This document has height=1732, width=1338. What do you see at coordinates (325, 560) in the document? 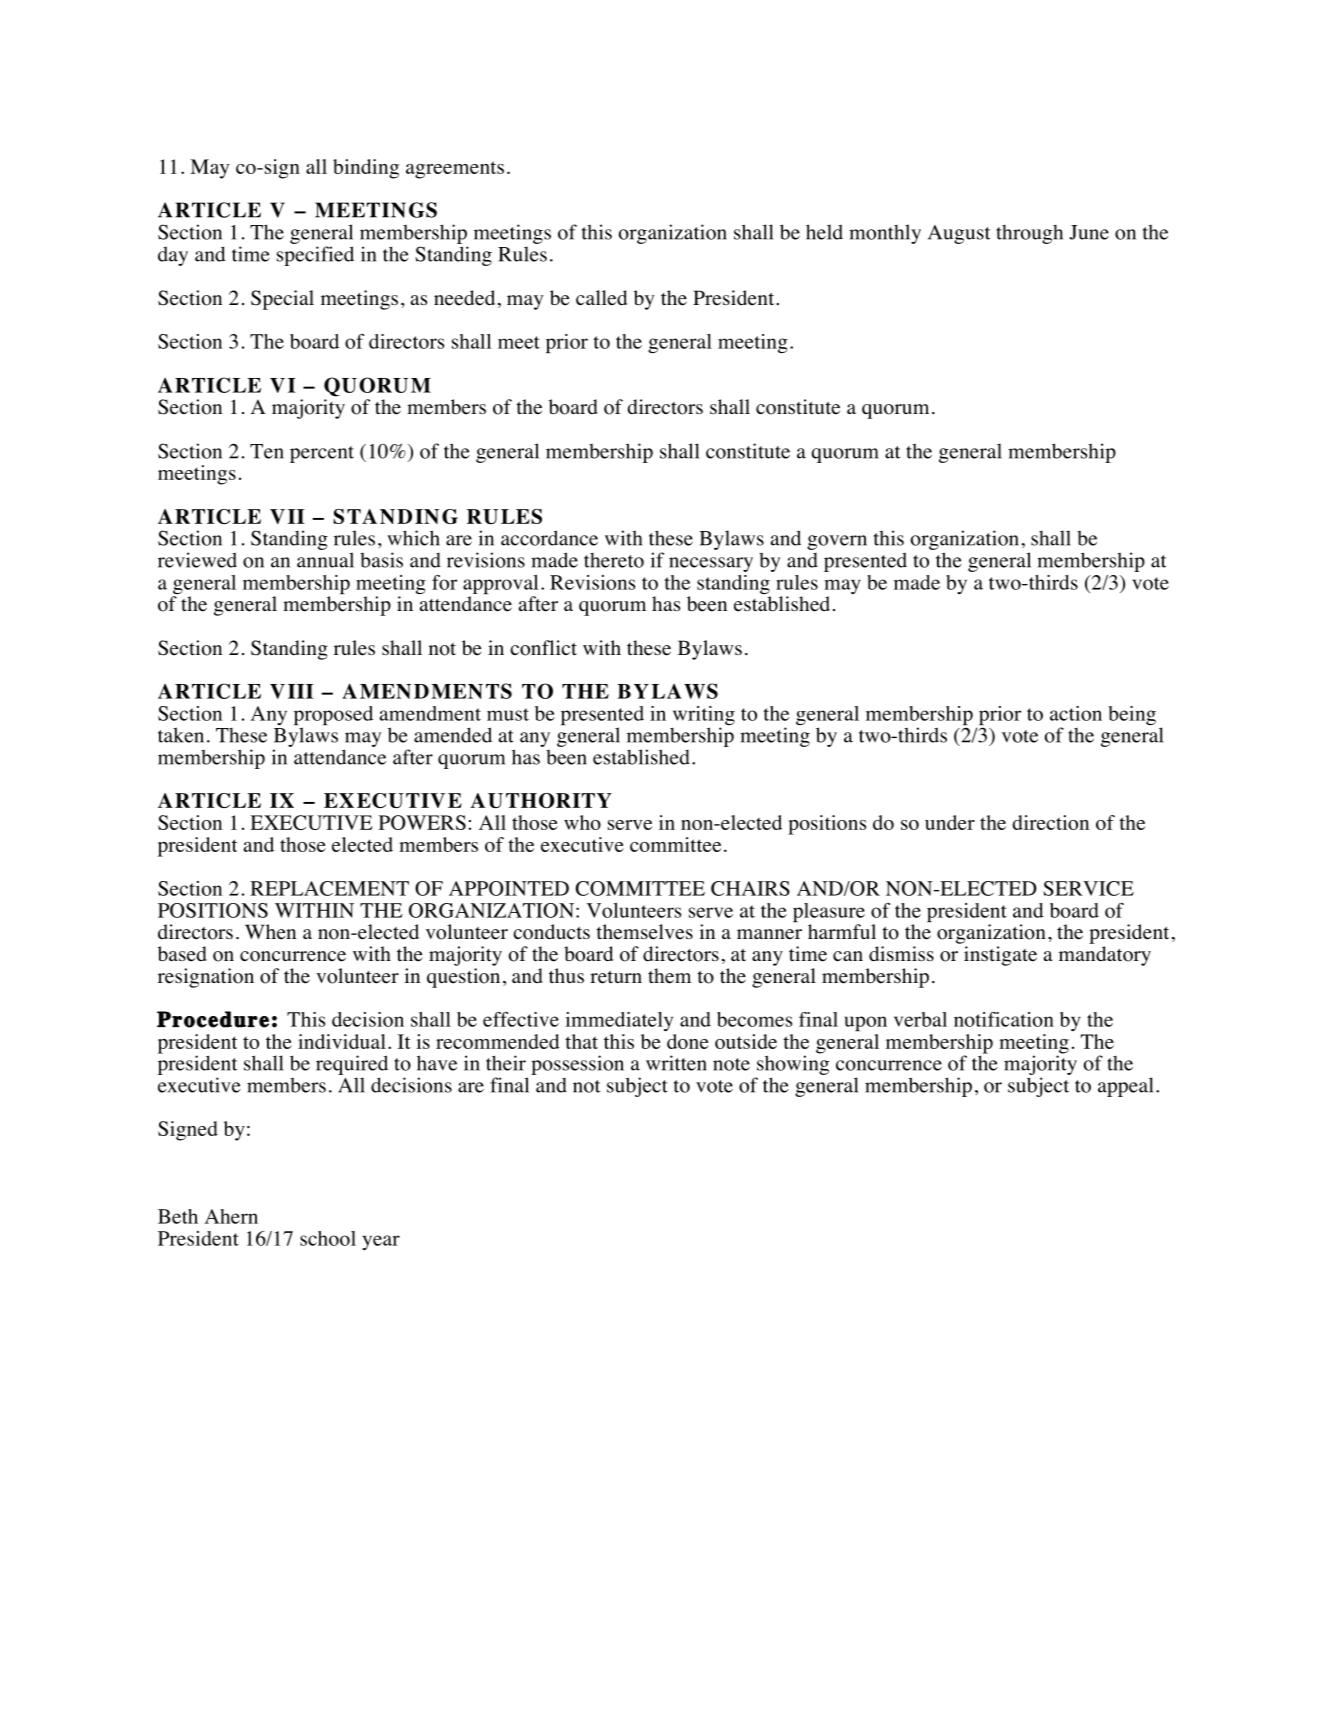
I see `annual` at bounding box center [325, 560].
